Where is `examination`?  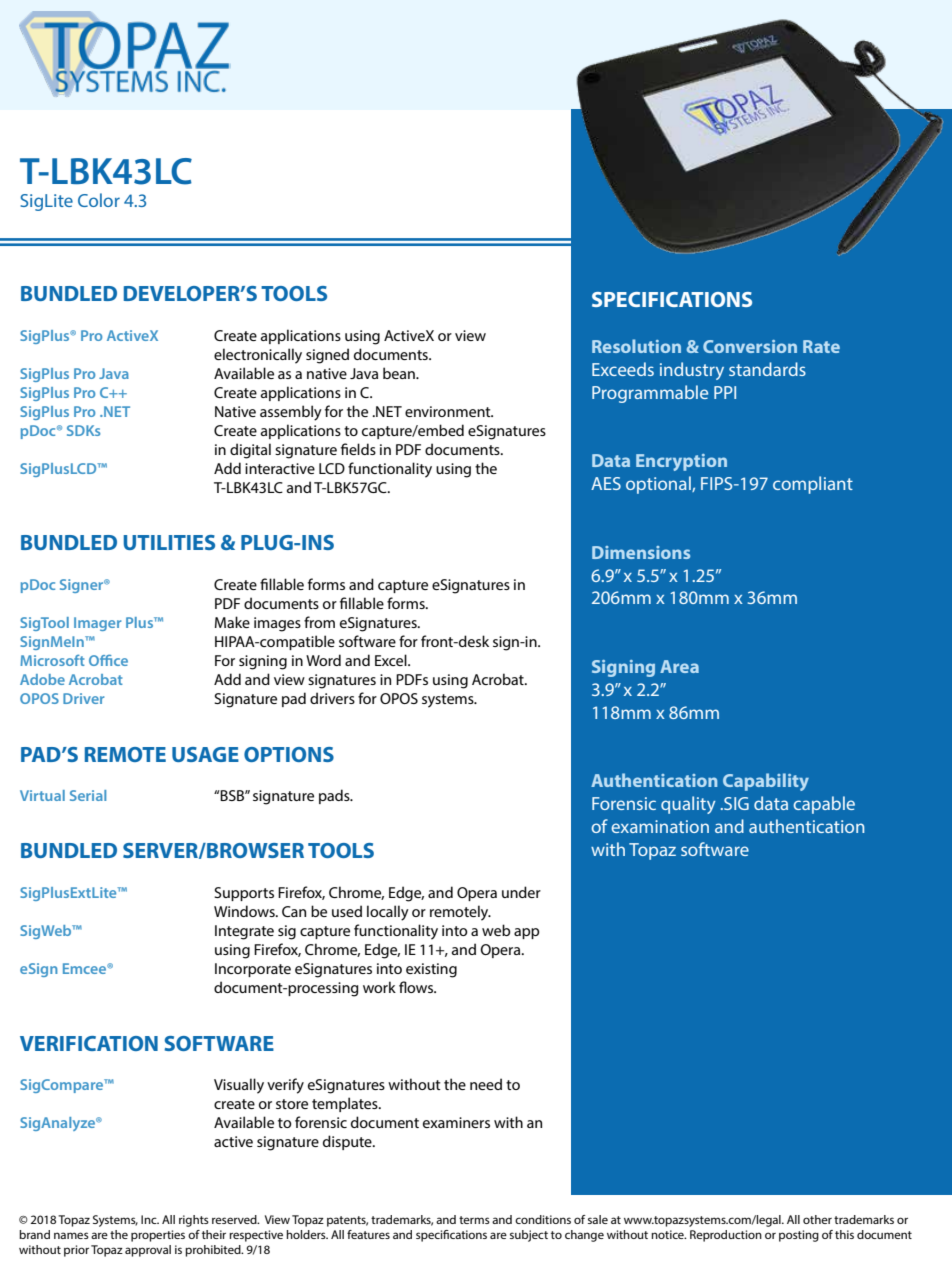 examination is located at coordinates (660, 826).
